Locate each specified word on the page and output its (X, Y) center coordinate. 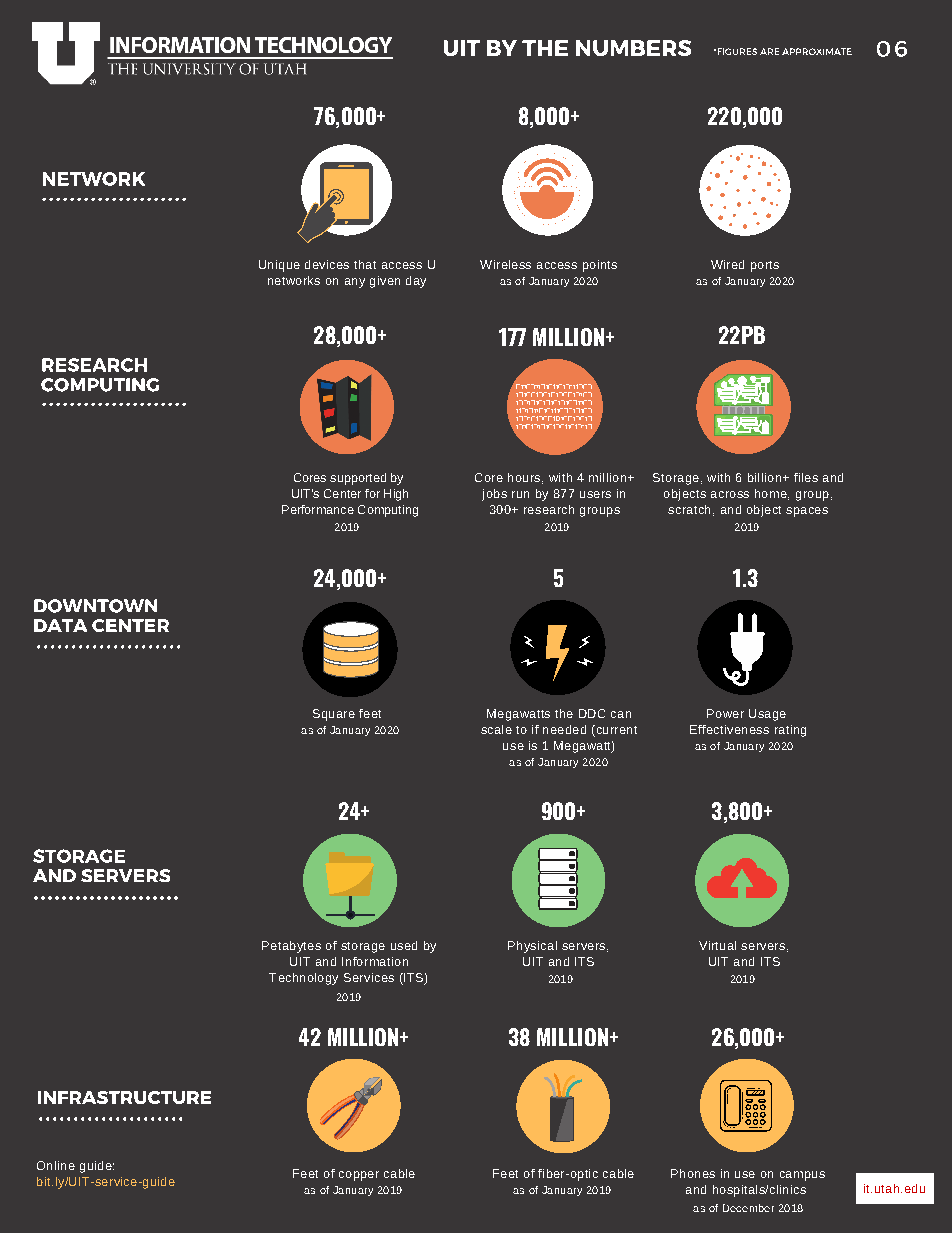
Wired (727, 264)
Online (56, 1165)
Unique (279, 266)
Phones (693, 1173)
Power (725, 713)
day (416, 282)
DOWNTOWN (95, 606)
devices (327, 264)
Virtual (717, 945)
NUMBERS (633, 48)
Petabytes (291, 947)
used (404, 945)
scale (496, 729)
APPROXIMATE (817, 51)
